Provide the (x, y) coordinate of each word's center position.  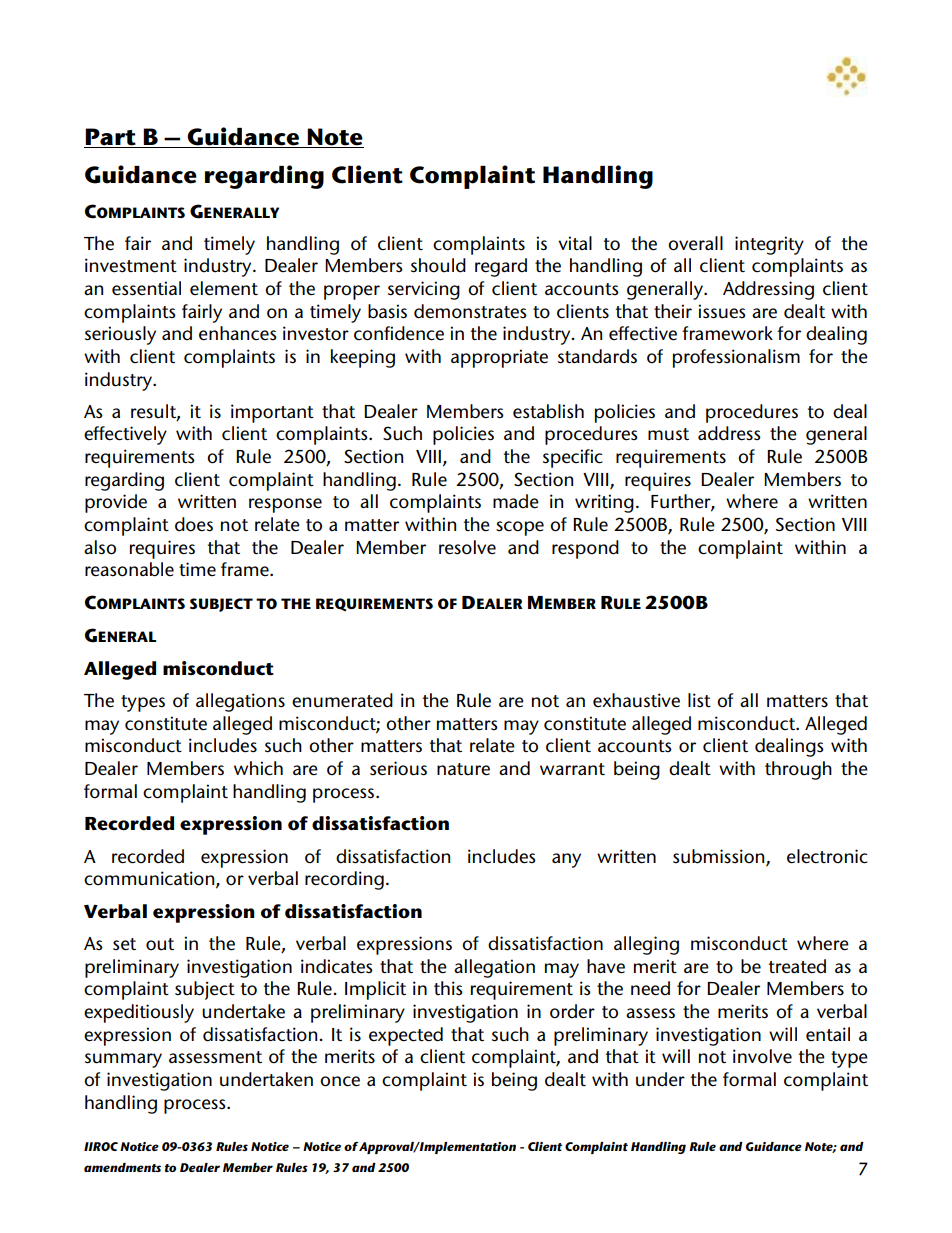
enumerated (342, 700)
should (438, 265)
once (340, 1081)
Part (110, 137)
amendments (122, 1167)
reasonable (129, 569)
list (699, 700)
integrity (769, 245)
